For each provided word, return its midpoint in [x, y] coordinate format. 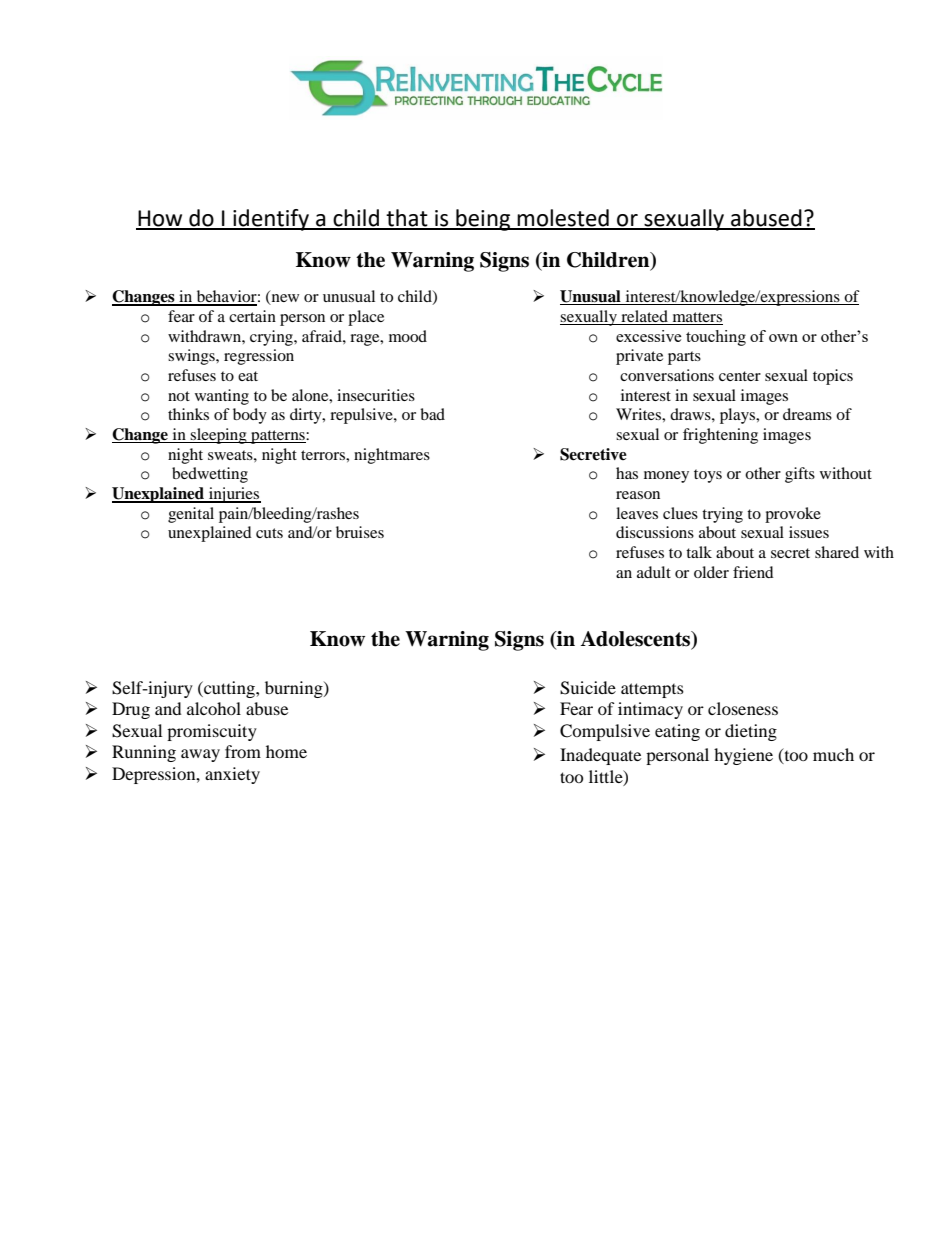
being [483, 220]
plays [739, 416]
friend [753, 572]
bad [432, 414]
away [200, 755]
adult [654, 572]
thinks [188, 414]
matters [696, 318]
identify [271, 220]
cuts [269, 533]
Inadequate [600, 756]
